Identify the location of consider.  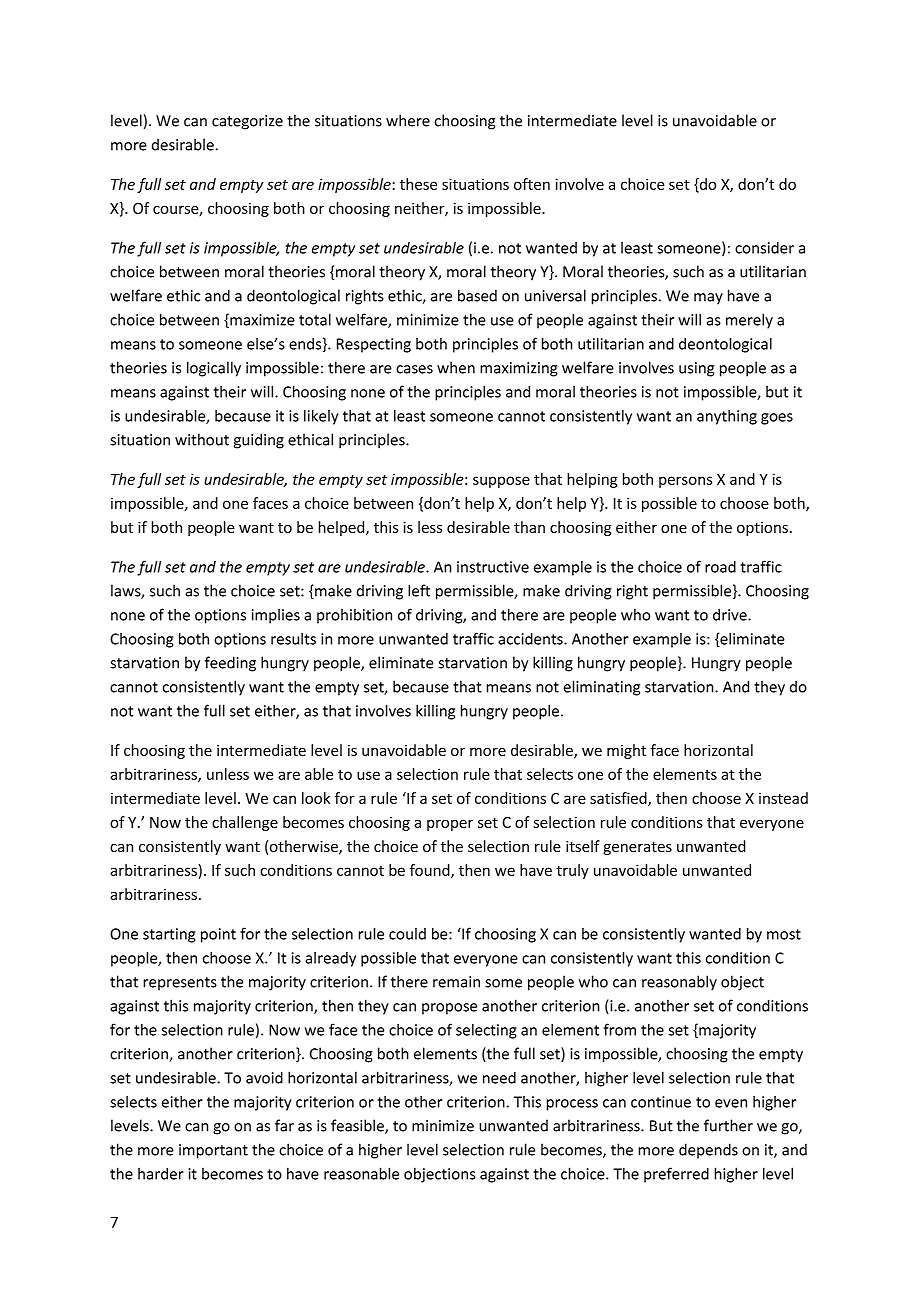
(764, 247).
